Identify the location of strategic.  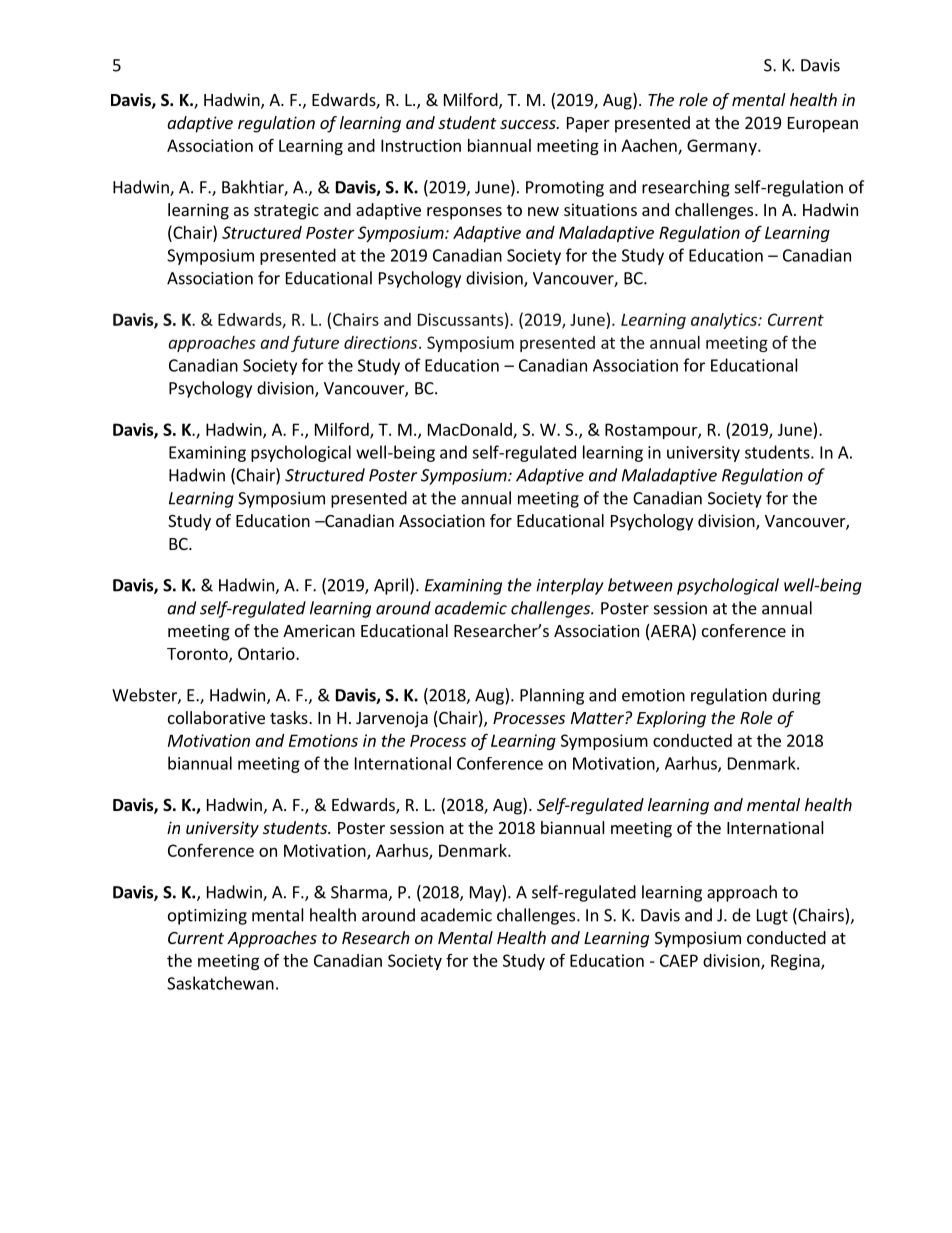
(286, 211).
